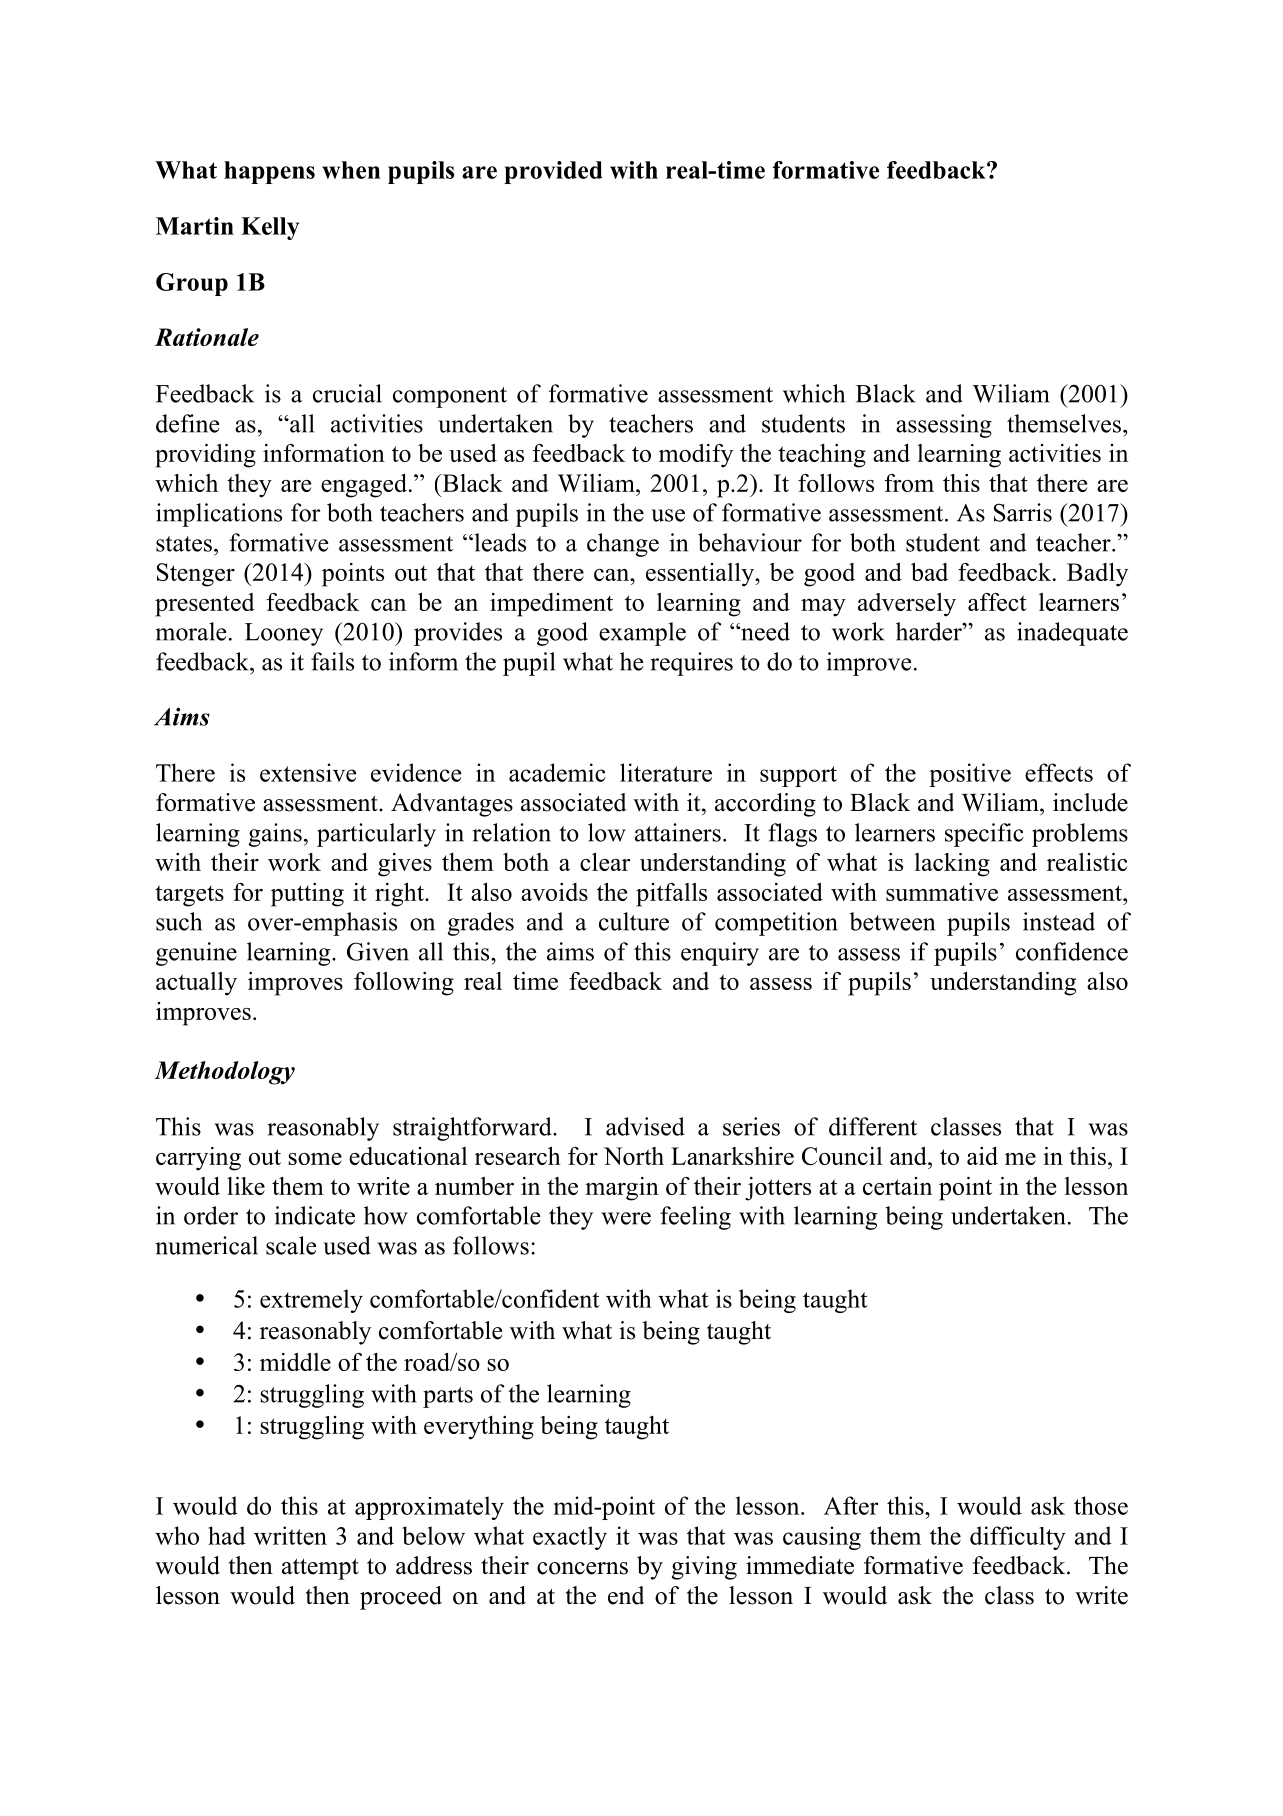 This document has width=1283, height=1816. I want to click on provided, so click(553, 172).
